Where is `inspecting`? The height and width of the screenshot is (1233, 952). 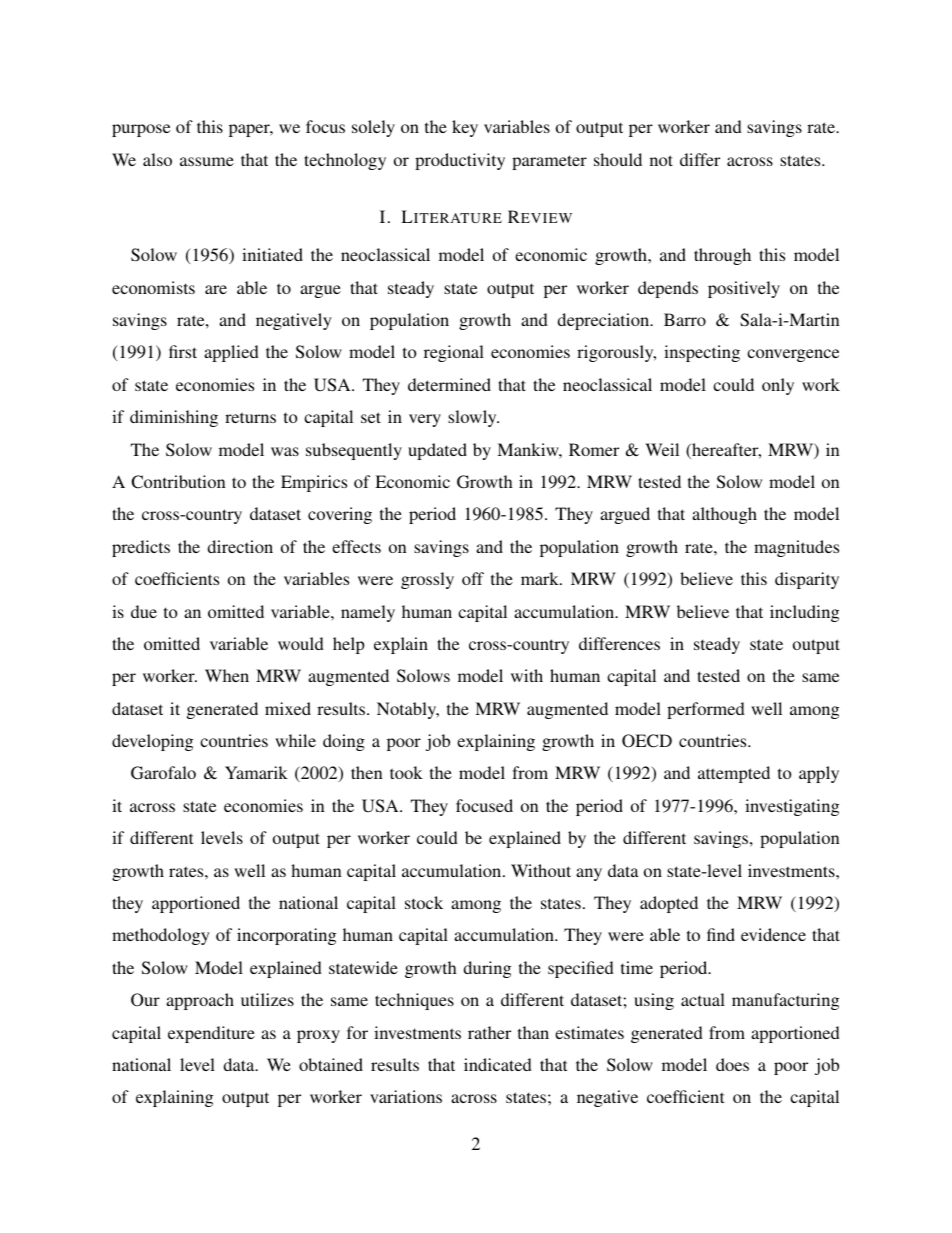
inspecting is located at coordinates (702, 353).
